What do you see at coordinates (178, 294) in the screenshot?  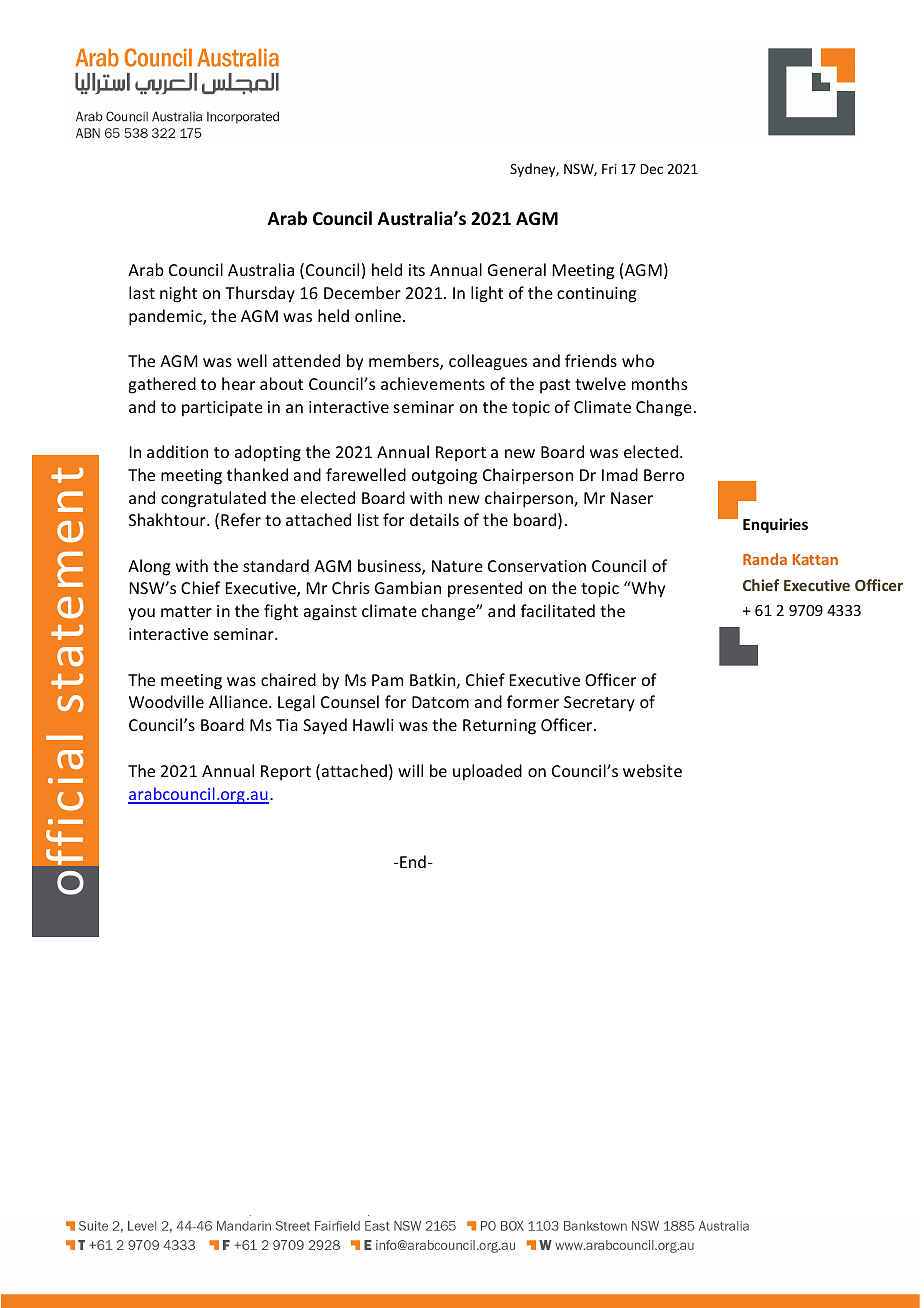 I see `night` at bounding box center [178, 294].
